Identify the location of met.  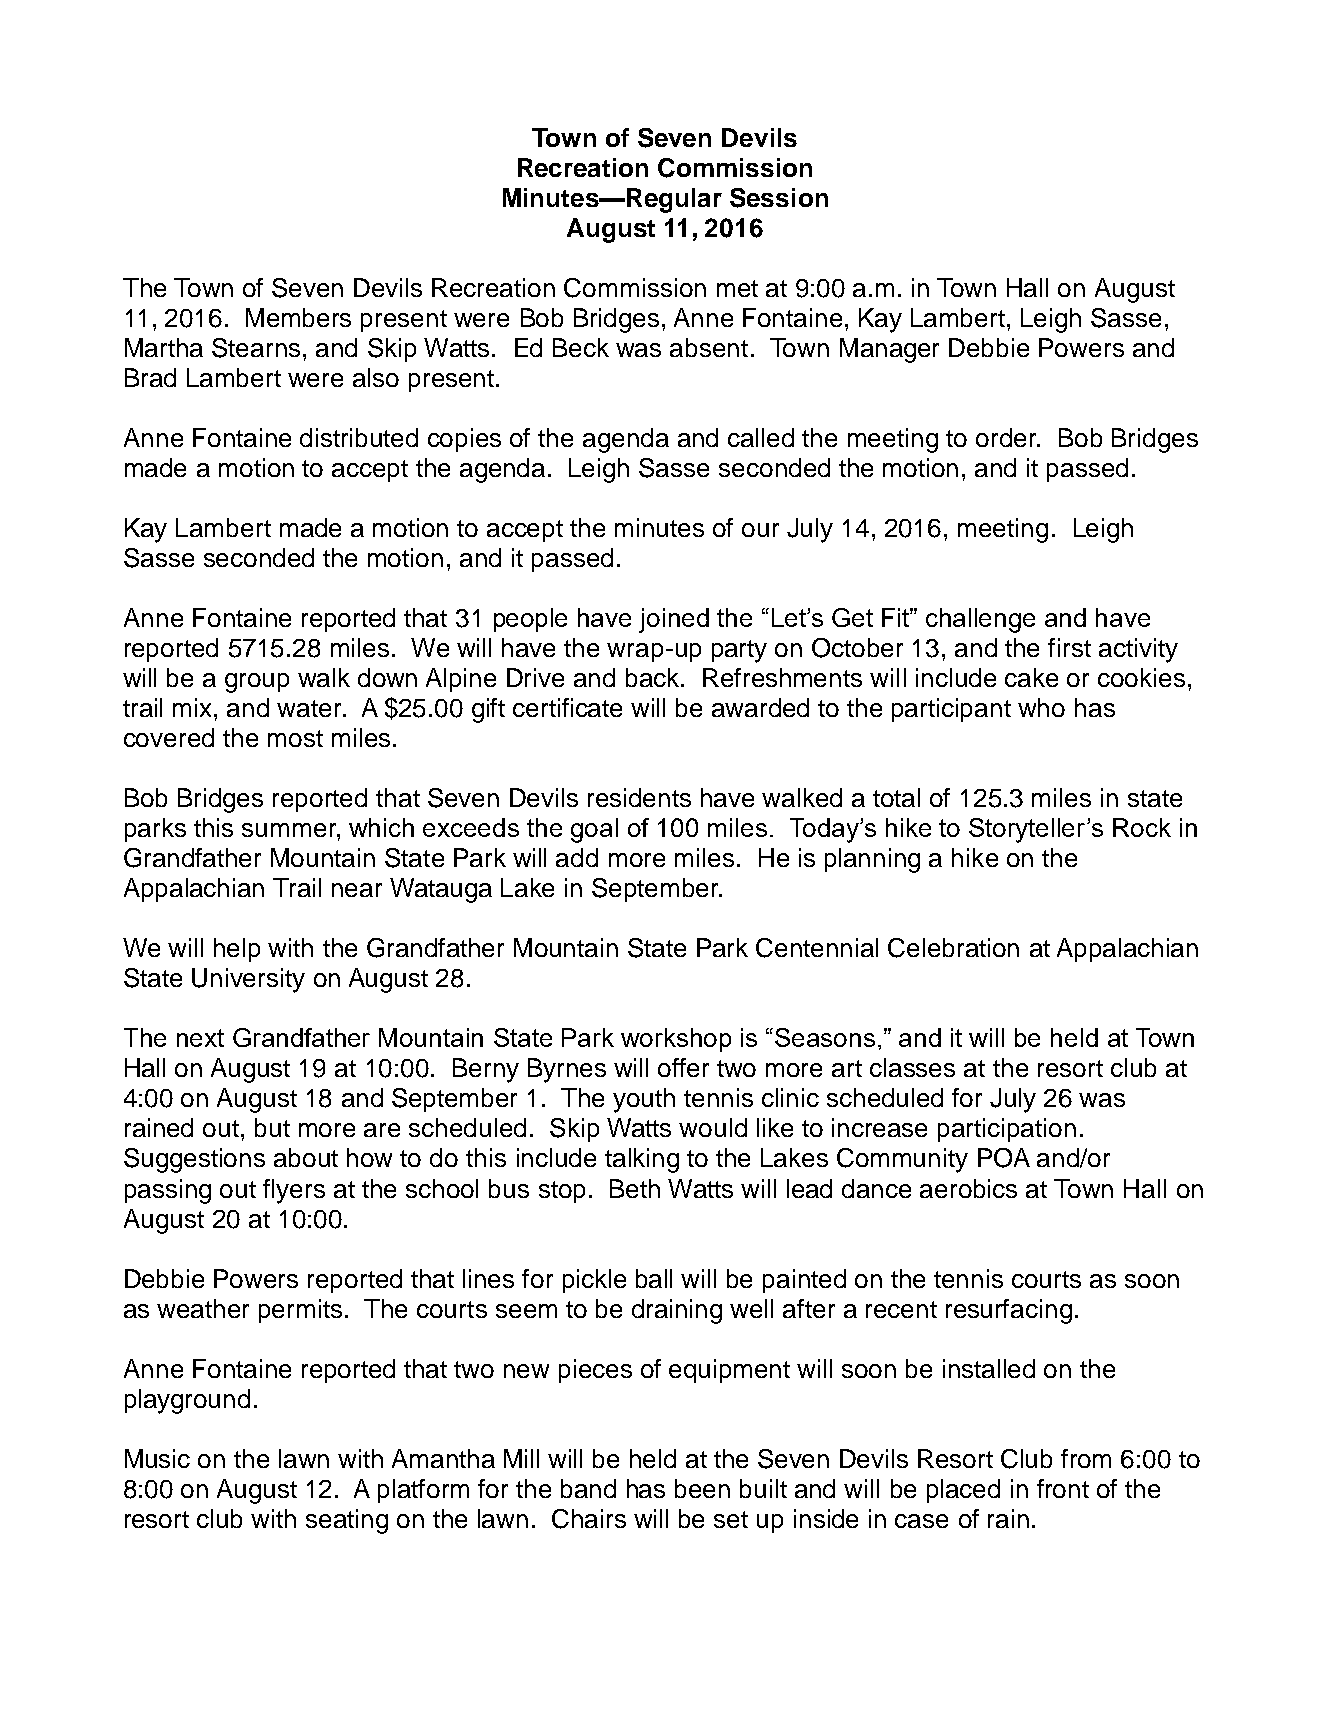
(737, 288).
